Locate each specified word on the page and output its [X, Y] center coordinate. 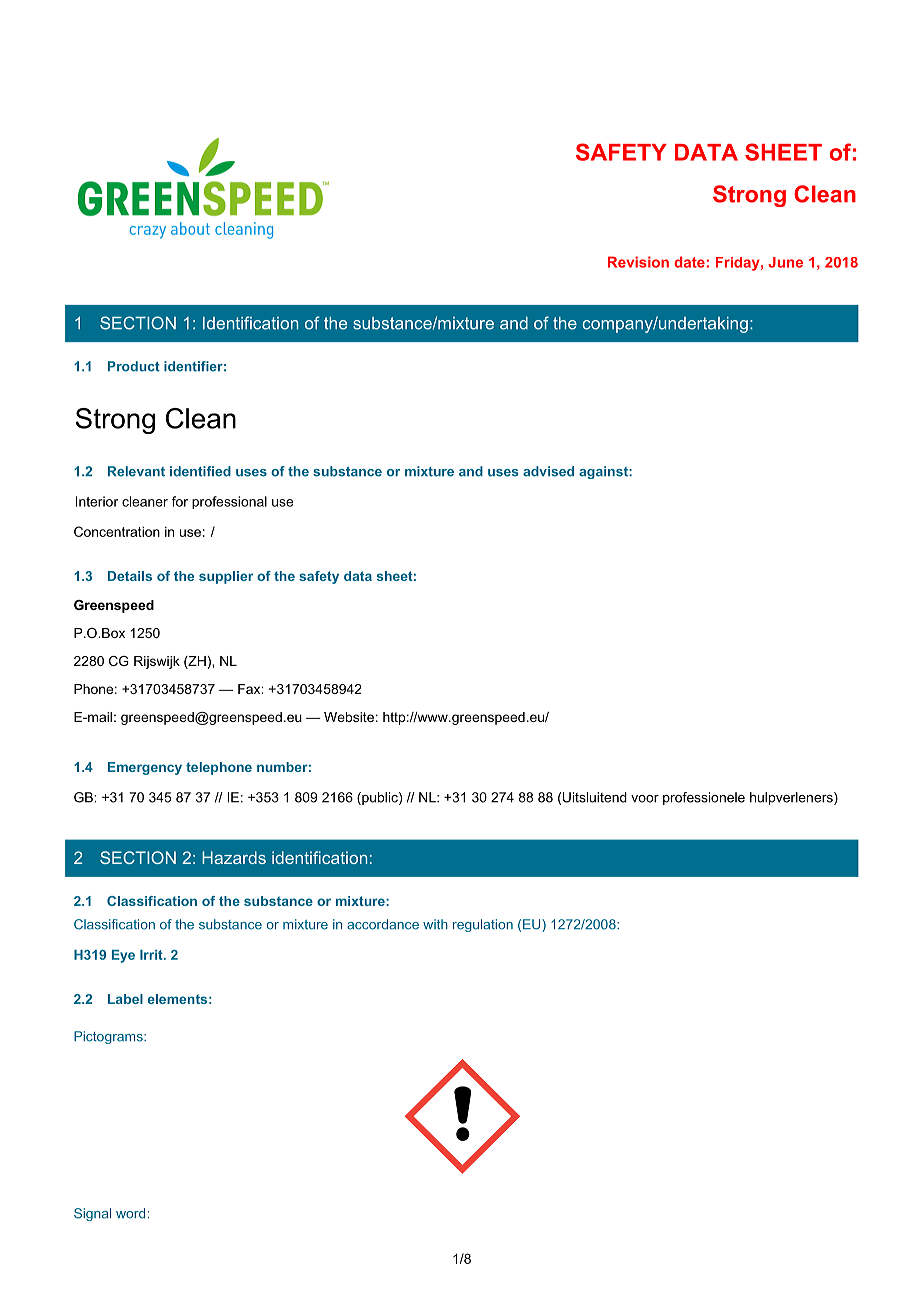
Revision [638, 262]
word [130, 1213]
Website [349, 717]
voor [645, 799]
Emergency [145, 768]
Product [134, 366]
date [689, 262]
